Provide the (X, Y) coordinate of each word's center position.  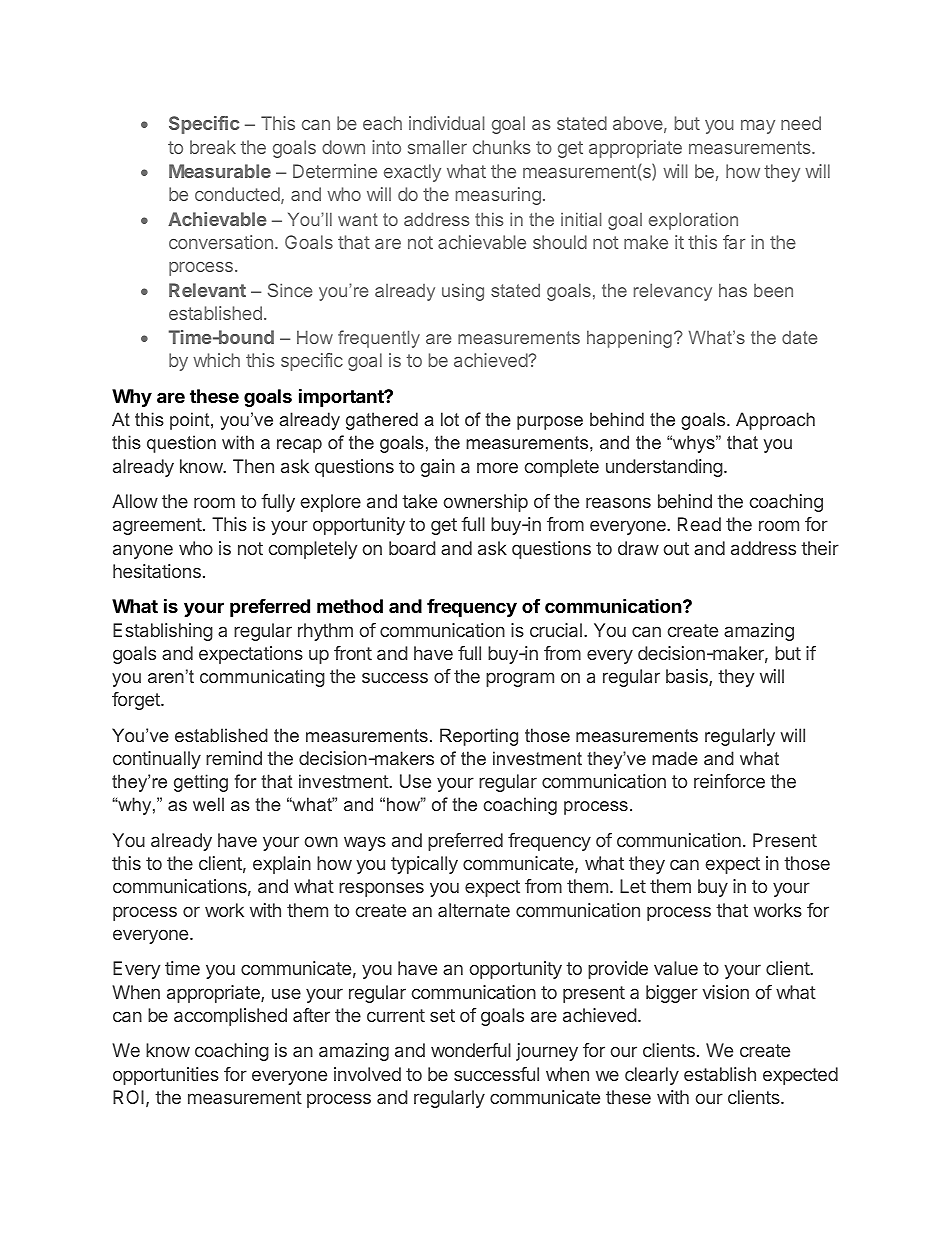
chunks (501, 147)
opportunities (166, 1076)
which (216, 360)
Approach (775, 421)
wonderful (471, 1050)
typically (424, 865)
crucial (556, 630)
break (213, 147)
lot (450, 419)
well (208, 804)
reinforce (729, 781)
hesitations (157, 571)
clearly (652, 1076)
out (676, 548)
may (758, 126)
